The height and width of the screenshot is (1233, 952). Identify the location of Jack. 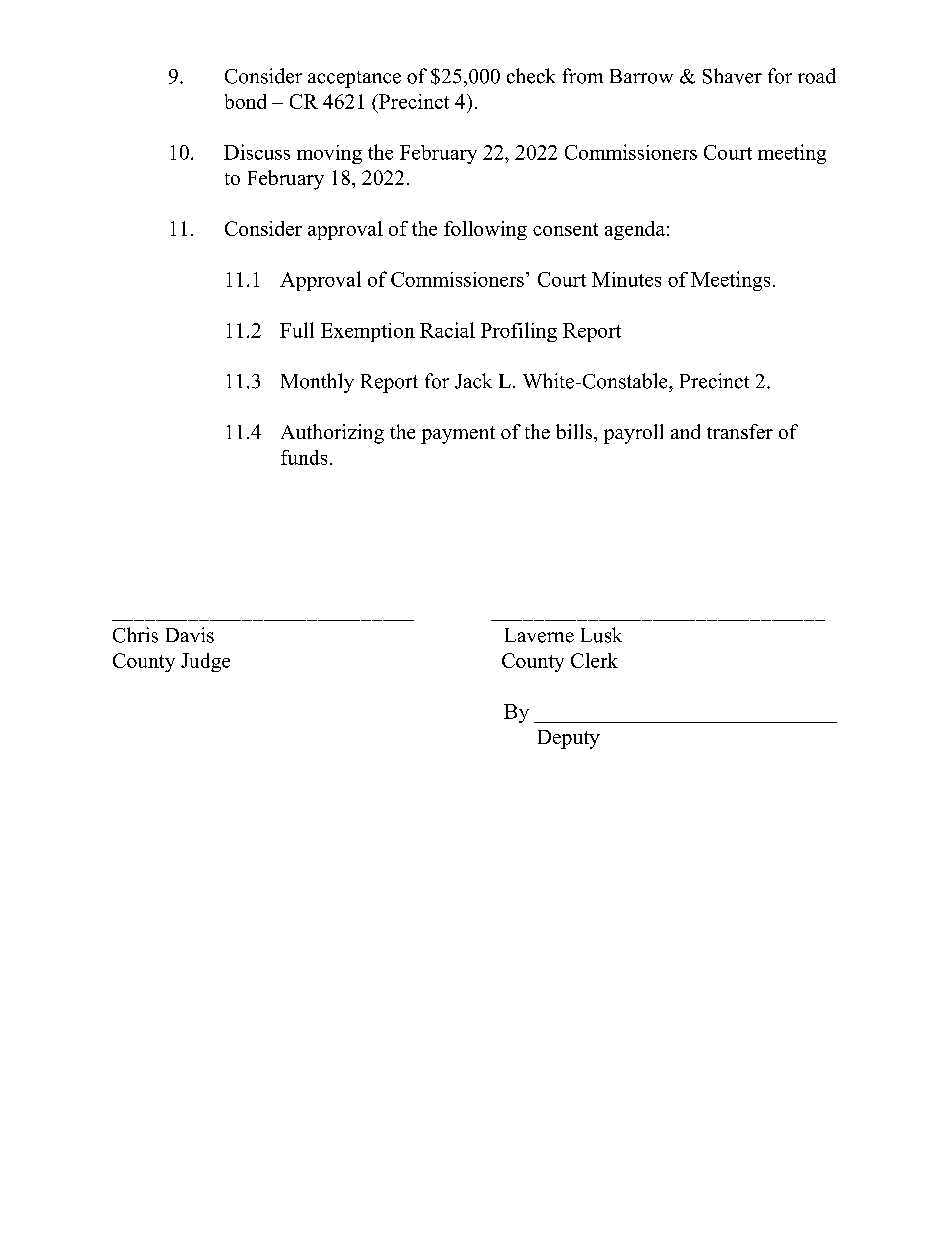
(473, 381).
